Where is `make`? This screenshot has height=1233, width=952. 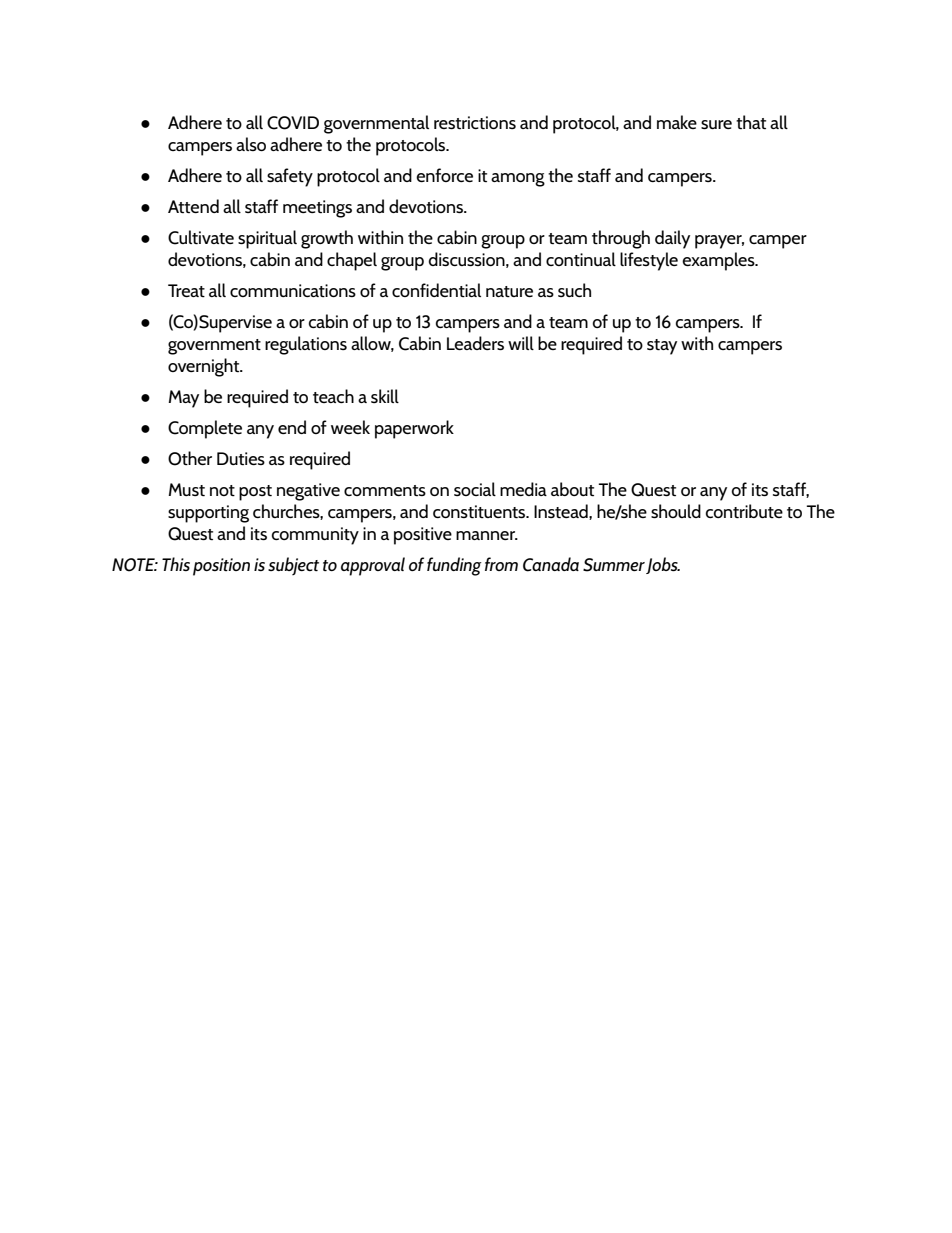
make is located at coordinates (677, 122).
